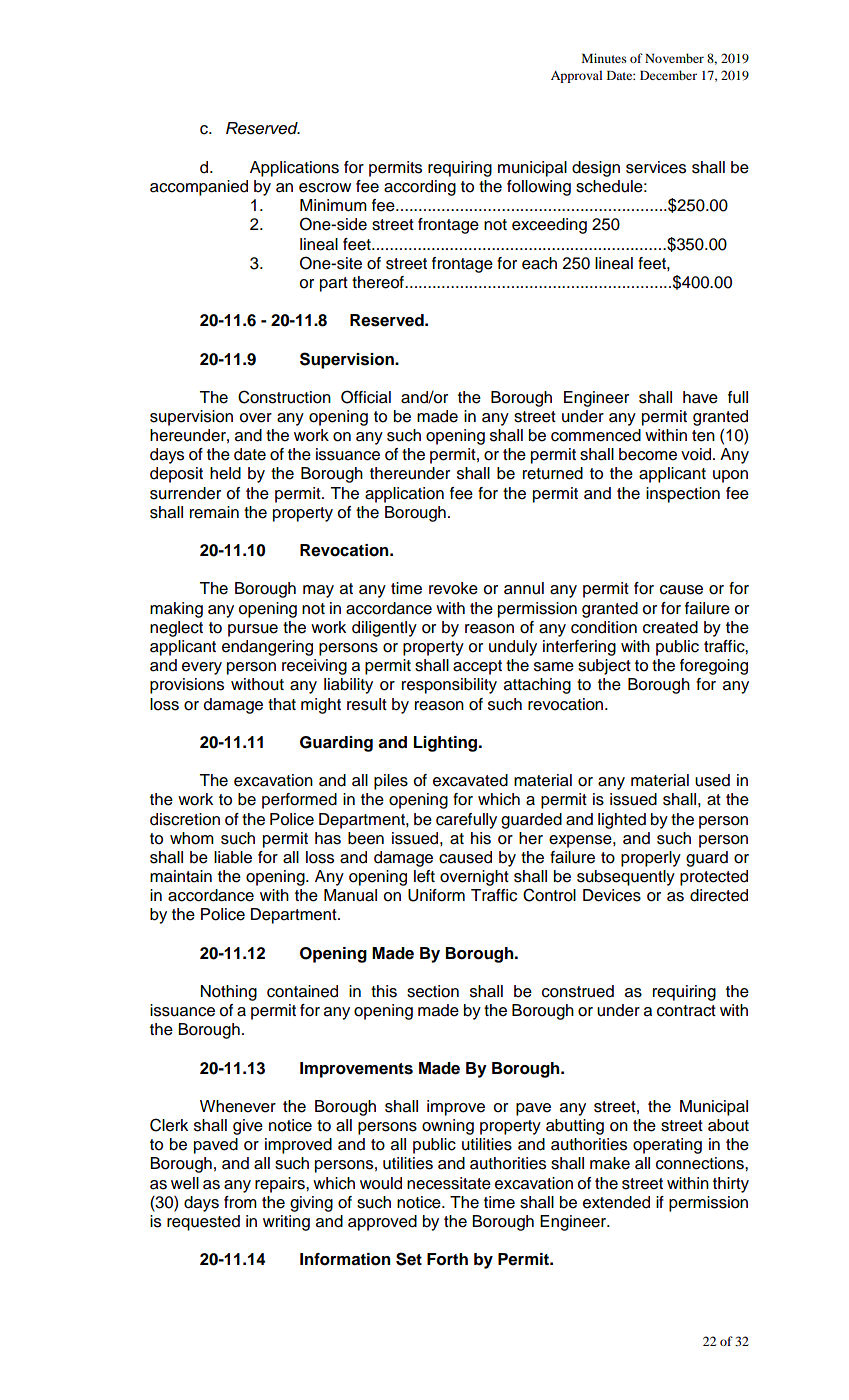  What do you see at coordinates (366, 397) in the page?
I see `Official` at bounding box center [366, 397].
